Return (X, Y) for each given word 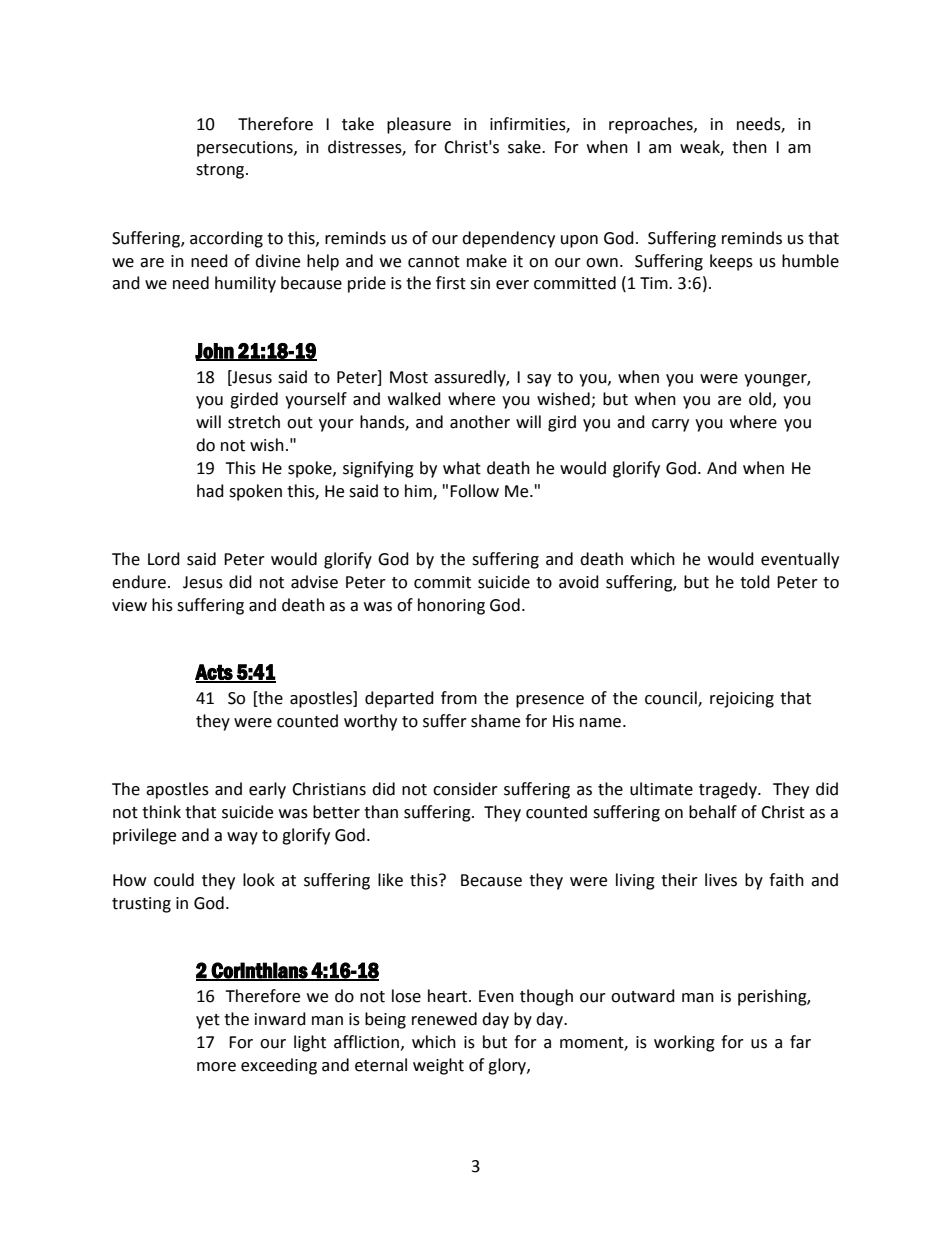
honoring (451, 606)
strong (221, 171)
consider (465, 789)
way (242, 838)
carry (670, 425)
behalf (713, 812)
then (749, 147)
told (755, 582)
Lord (164, 559)
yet (208, 1021)
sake (525, 147)
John (215, 352)
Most (409, 377)
